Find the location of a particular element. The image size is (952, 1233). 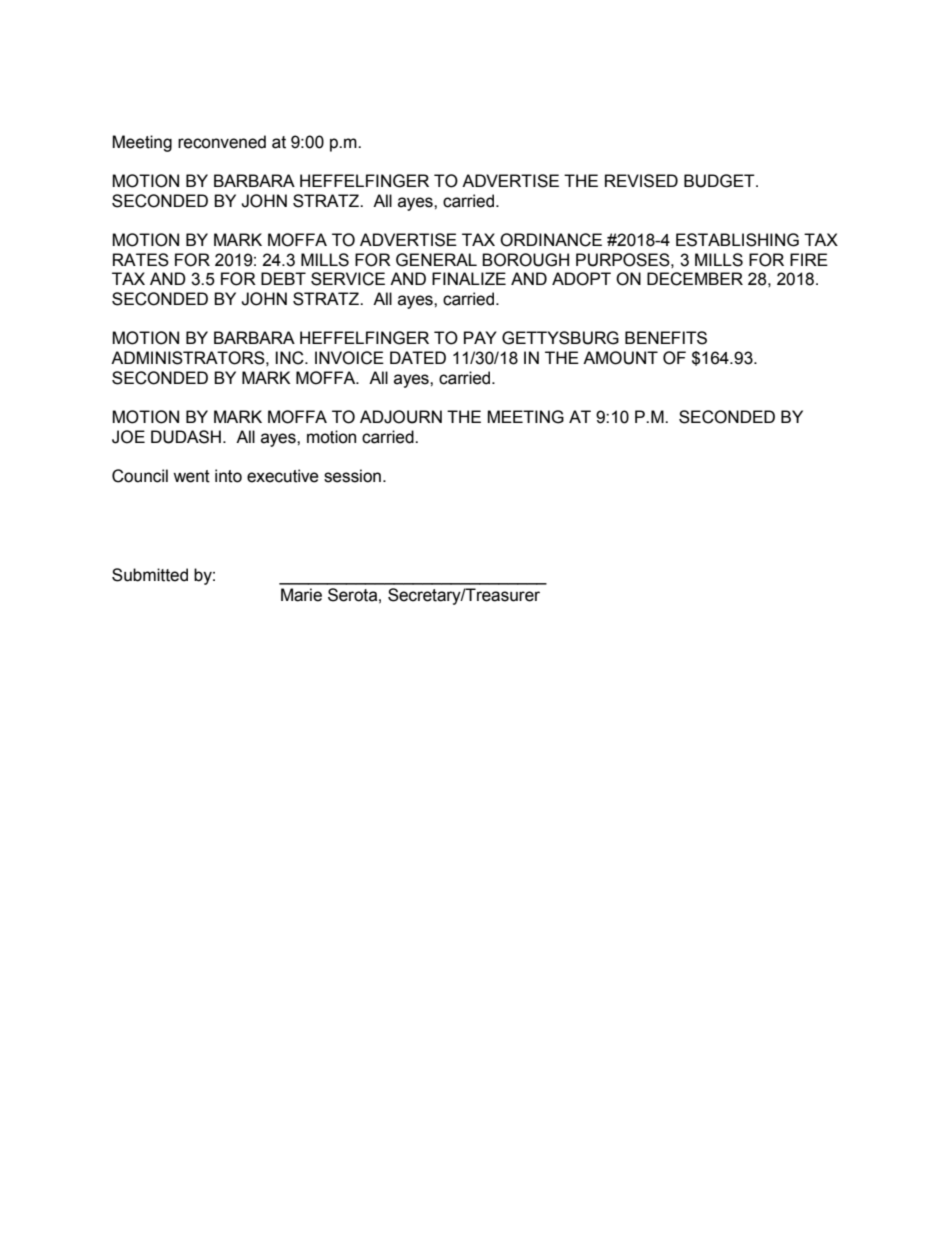

Submitted is located at coordinates (150, 575).
